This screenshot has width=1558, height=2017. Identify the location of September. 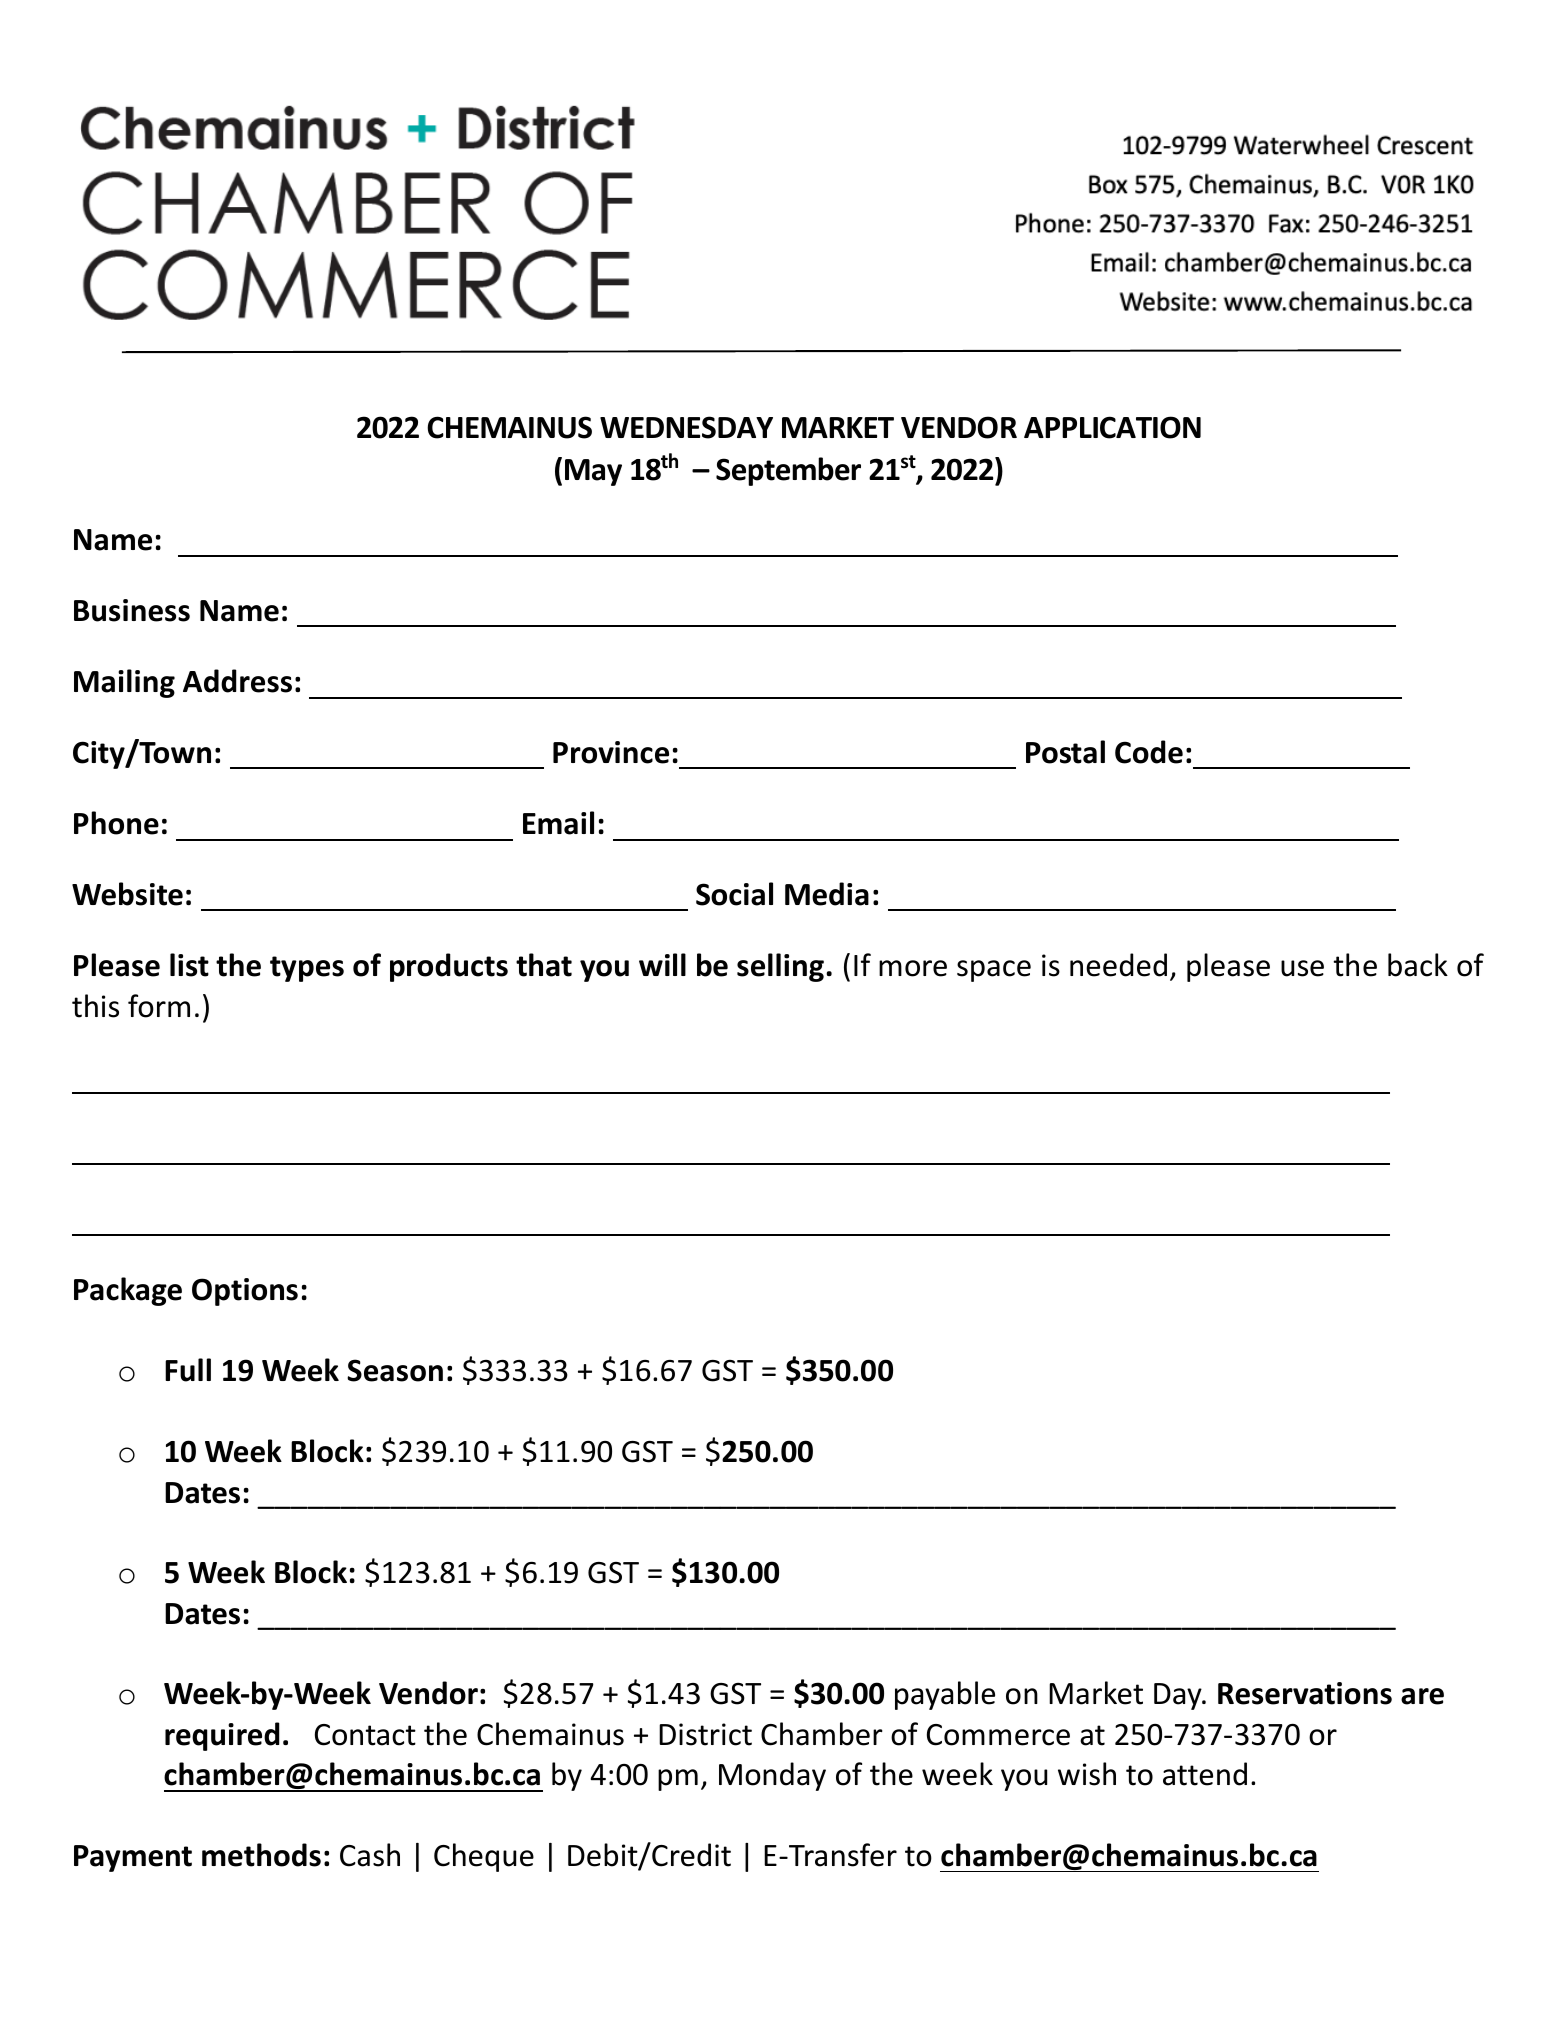
(788, 471).
